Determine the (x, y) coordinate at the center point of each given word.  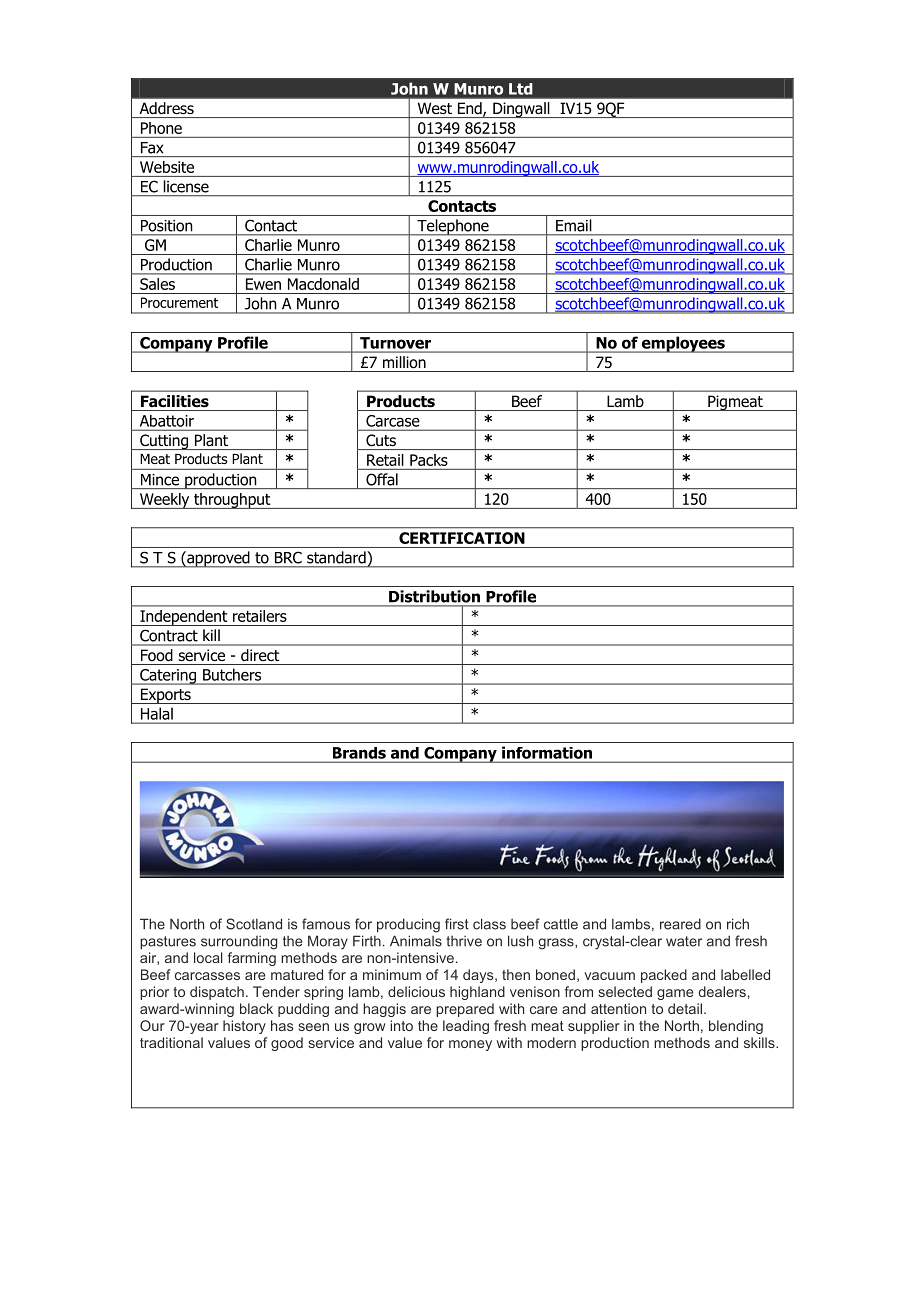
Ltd (520, 89)
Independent (184, 618)
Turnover (395, 343)
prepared (465, 1010)
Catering (168, 677)
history (244, 1027)
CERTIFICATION (462, 538)
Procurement (179, 302)
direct (260, 655)
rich (738, 924)
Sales (157, 284)
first (457, 924)
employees (683, 344)
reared (680, 924)
